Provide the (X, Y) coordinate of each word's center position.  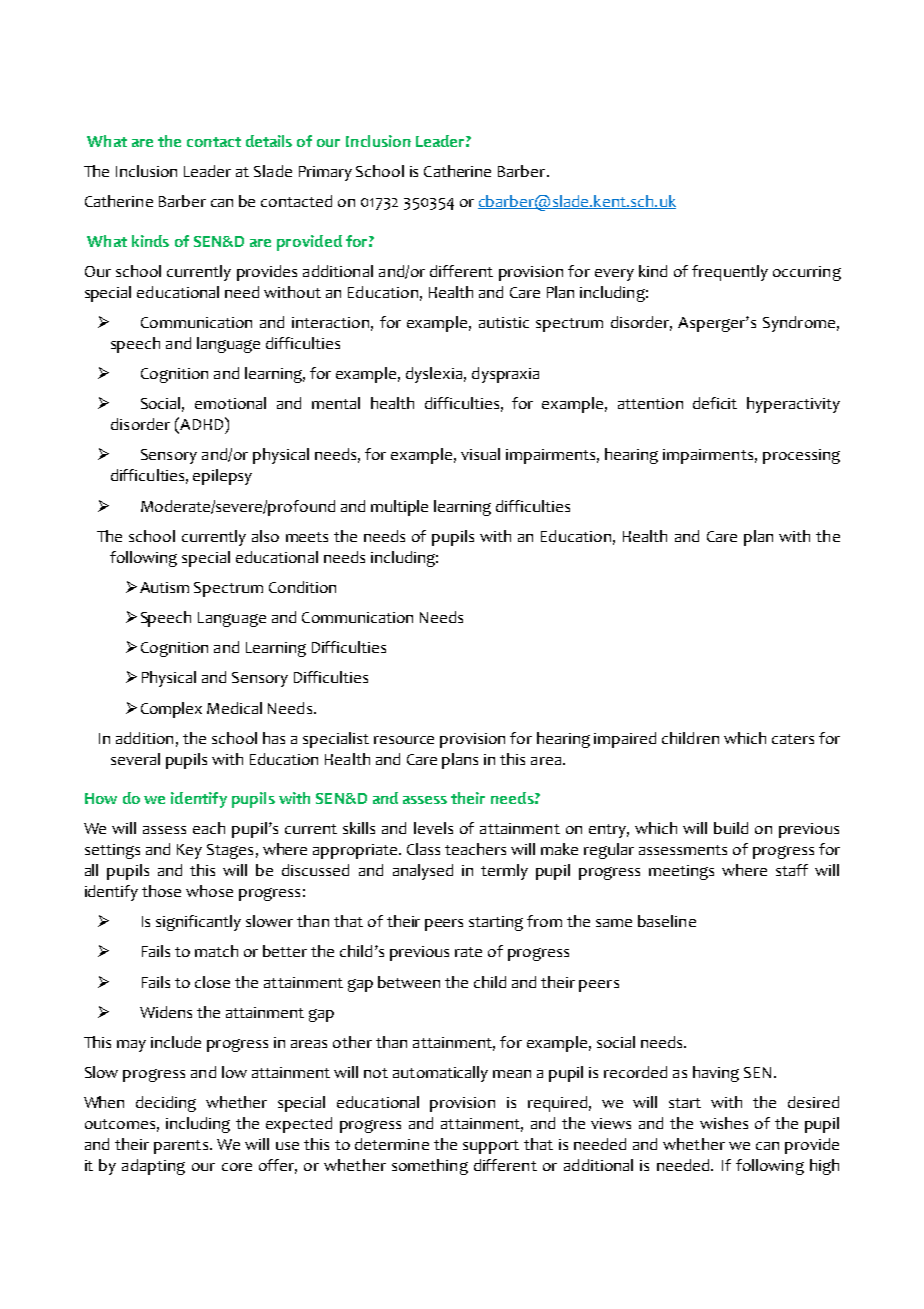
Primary (325, 173)
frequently (730, 273)
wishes (724, 1123)
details (269, 141)
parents (181, 1147)
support (491, 1147)
